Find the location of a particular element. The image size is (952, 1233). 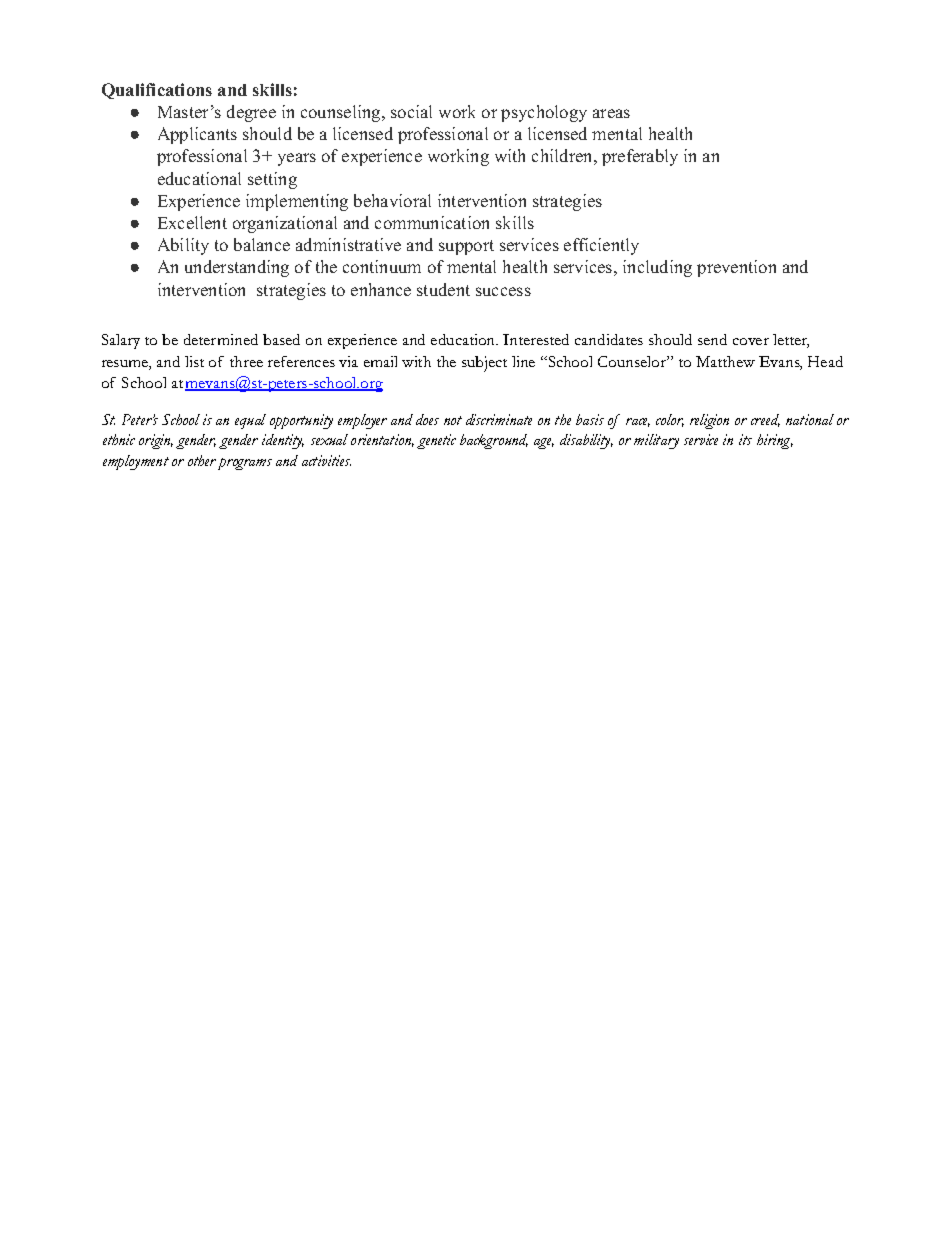

areas is located at coordinates (611, 113).
